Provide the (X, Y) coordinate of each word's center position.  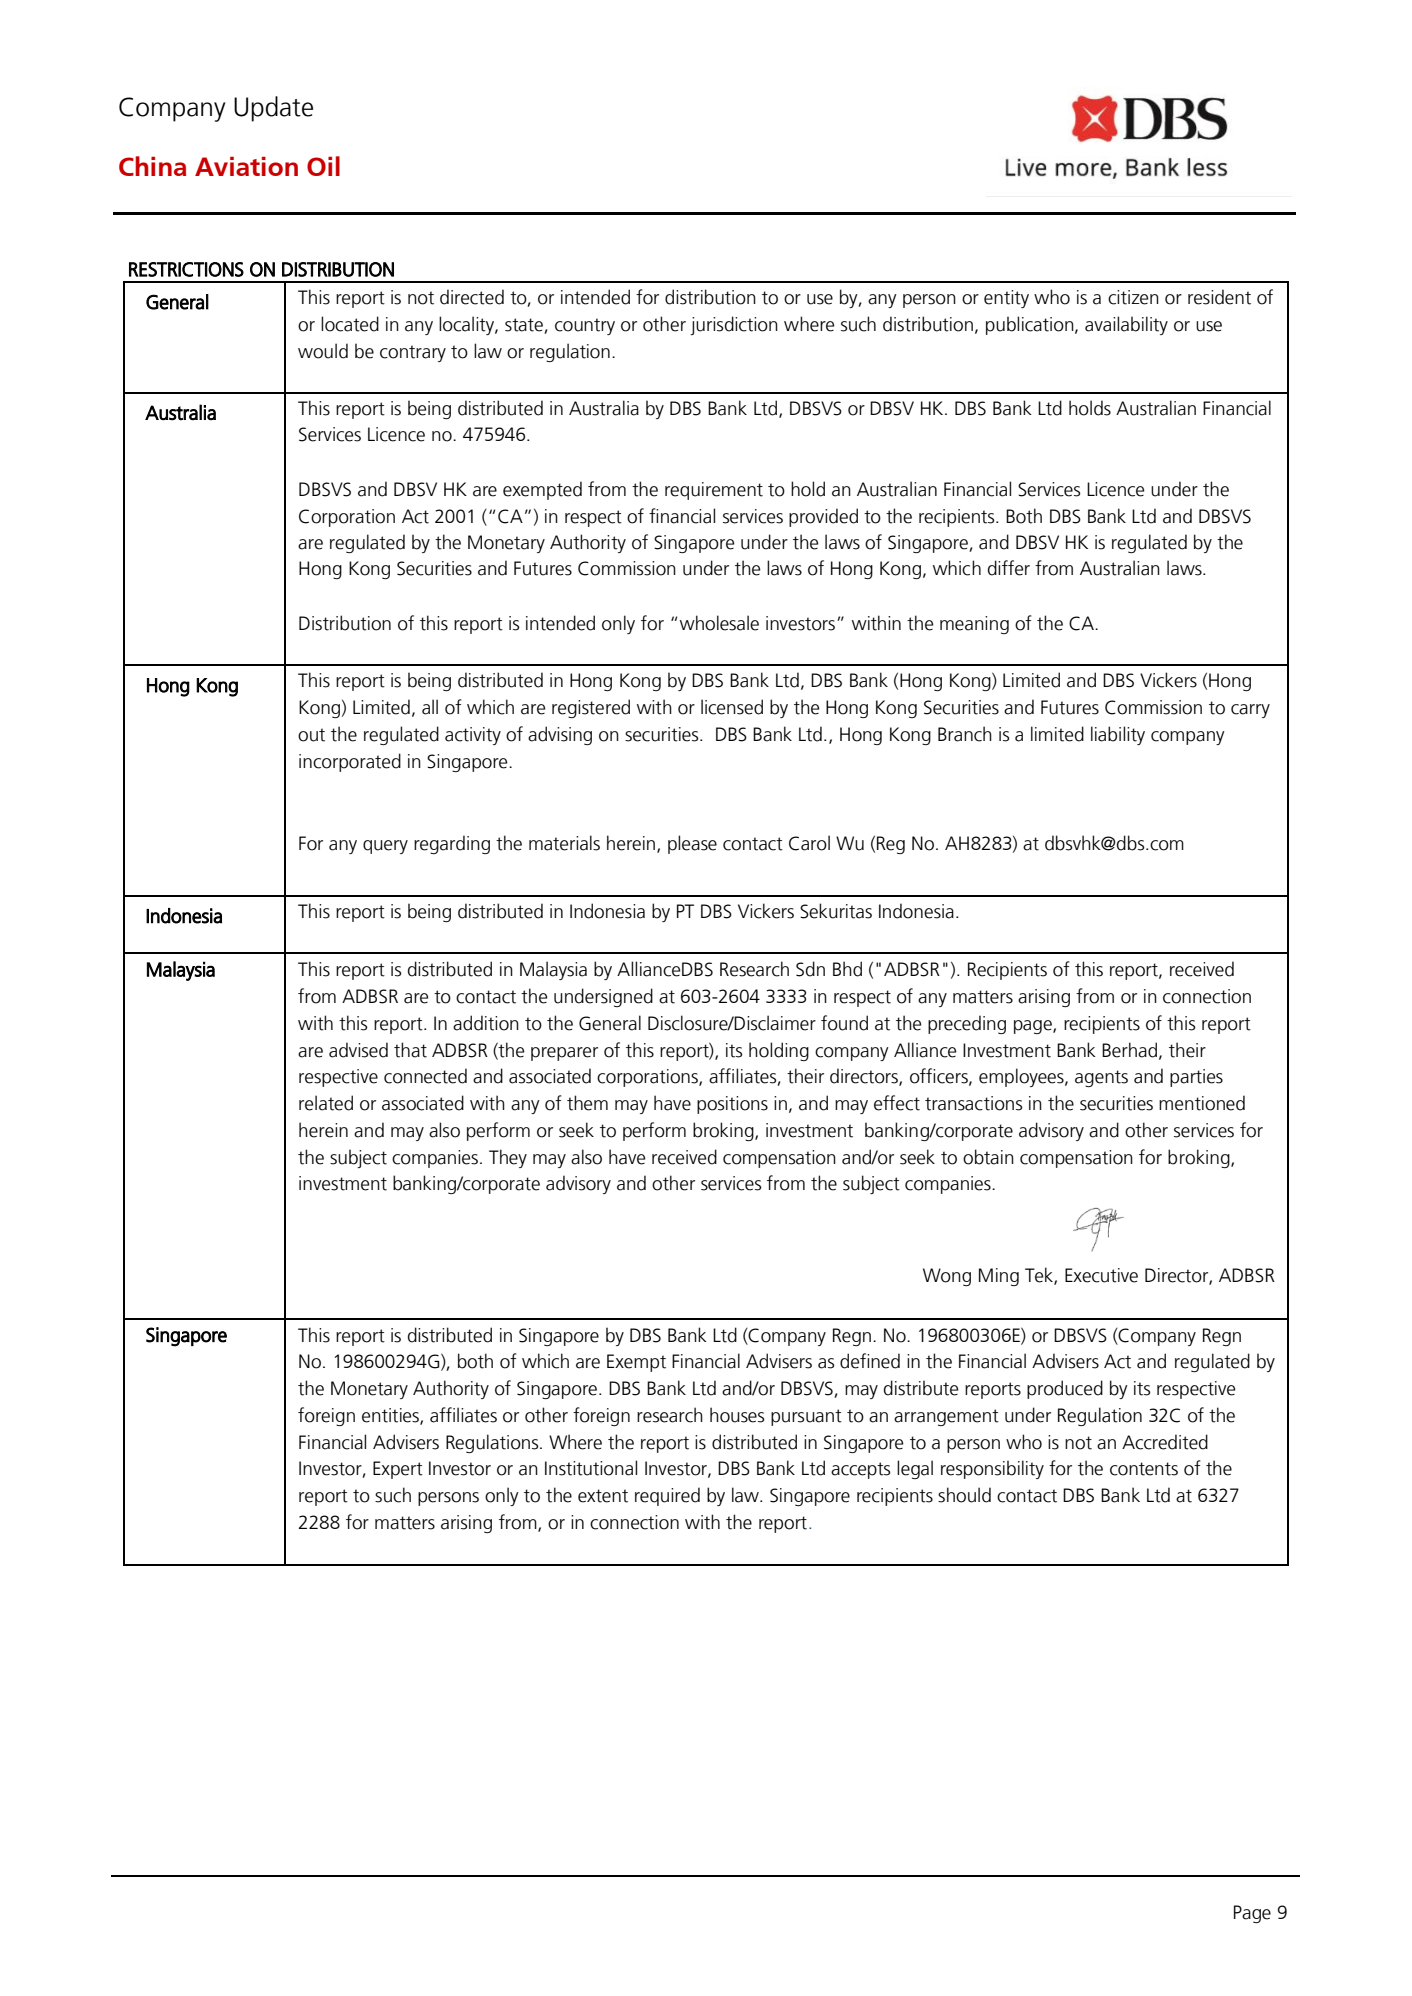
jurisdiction (734, 325)
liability (1118, 735)
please (692, 844)
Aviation (246, 166)
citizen (1133, 297)
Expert (398, 1470)
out (311, 735)
